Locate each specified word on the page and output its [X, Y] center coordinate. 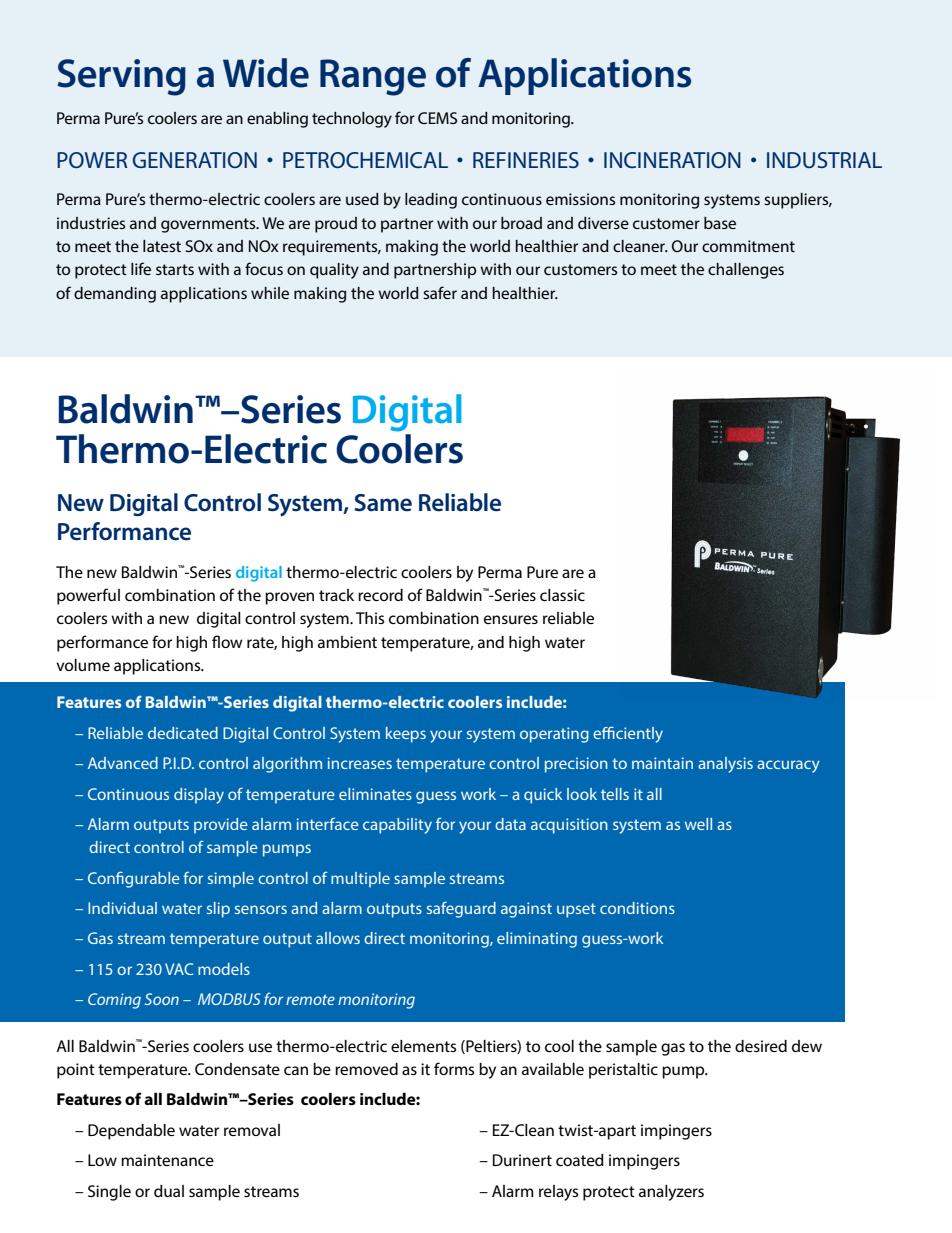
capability [397, 826]
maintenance [167, 1160]
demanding [115, 295]
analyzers [671, 1193]
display [199, 796]
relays [558, 1193]
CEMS [437, 118]
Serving [121, 77]
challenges [746, 271]
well [698, 824]
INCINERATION [672, 160]
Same [383, 503]
